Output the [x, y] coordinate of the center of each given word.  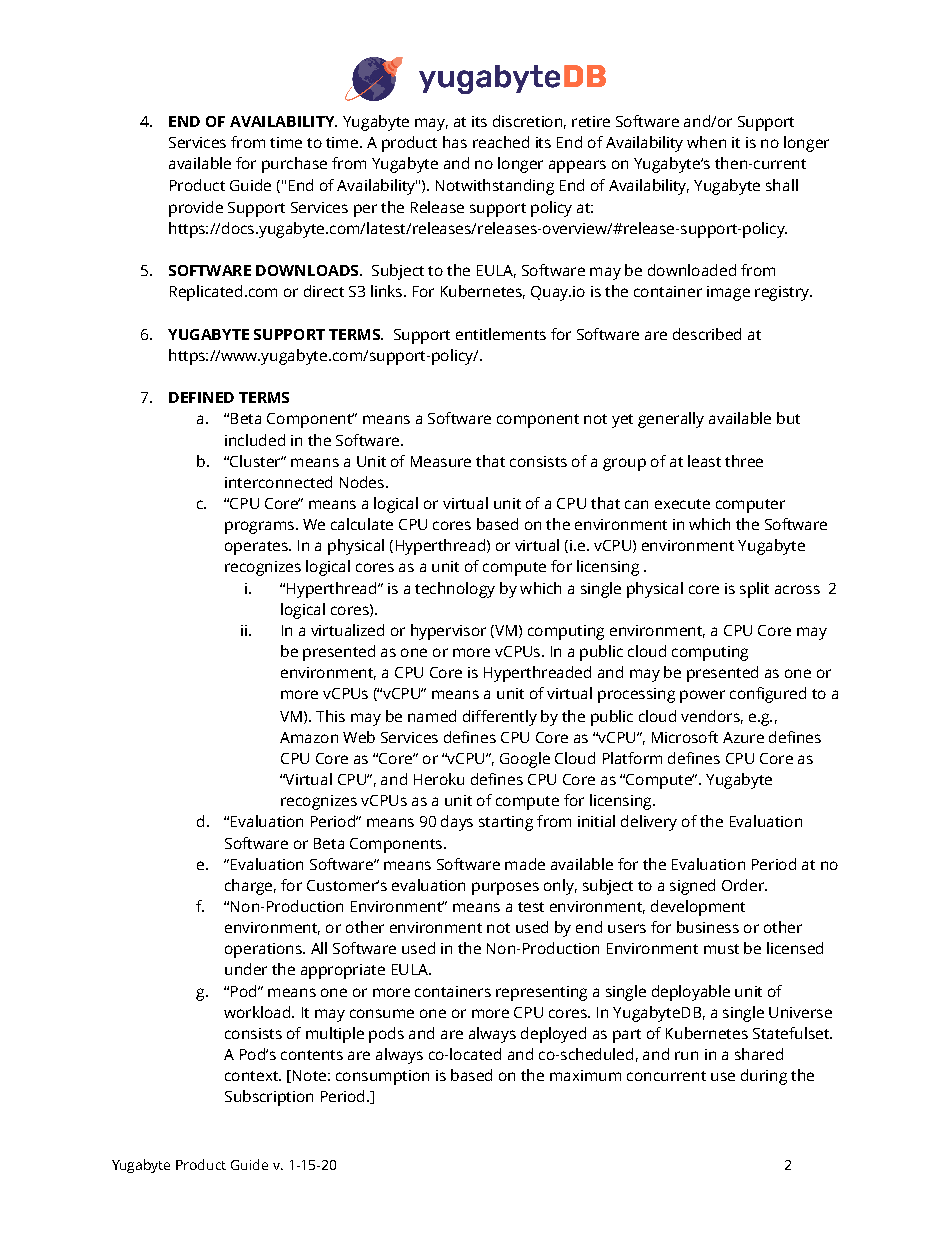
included [255, 440]
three [744, 461]
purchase [294, 165]
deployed [553, 1035]
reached [501, 142]
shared [759, 1054]
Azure [743, 737]
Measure [441, 461]
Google [525, 760]
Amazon [309, 737]
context [252, 1076]
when [706, 142]
